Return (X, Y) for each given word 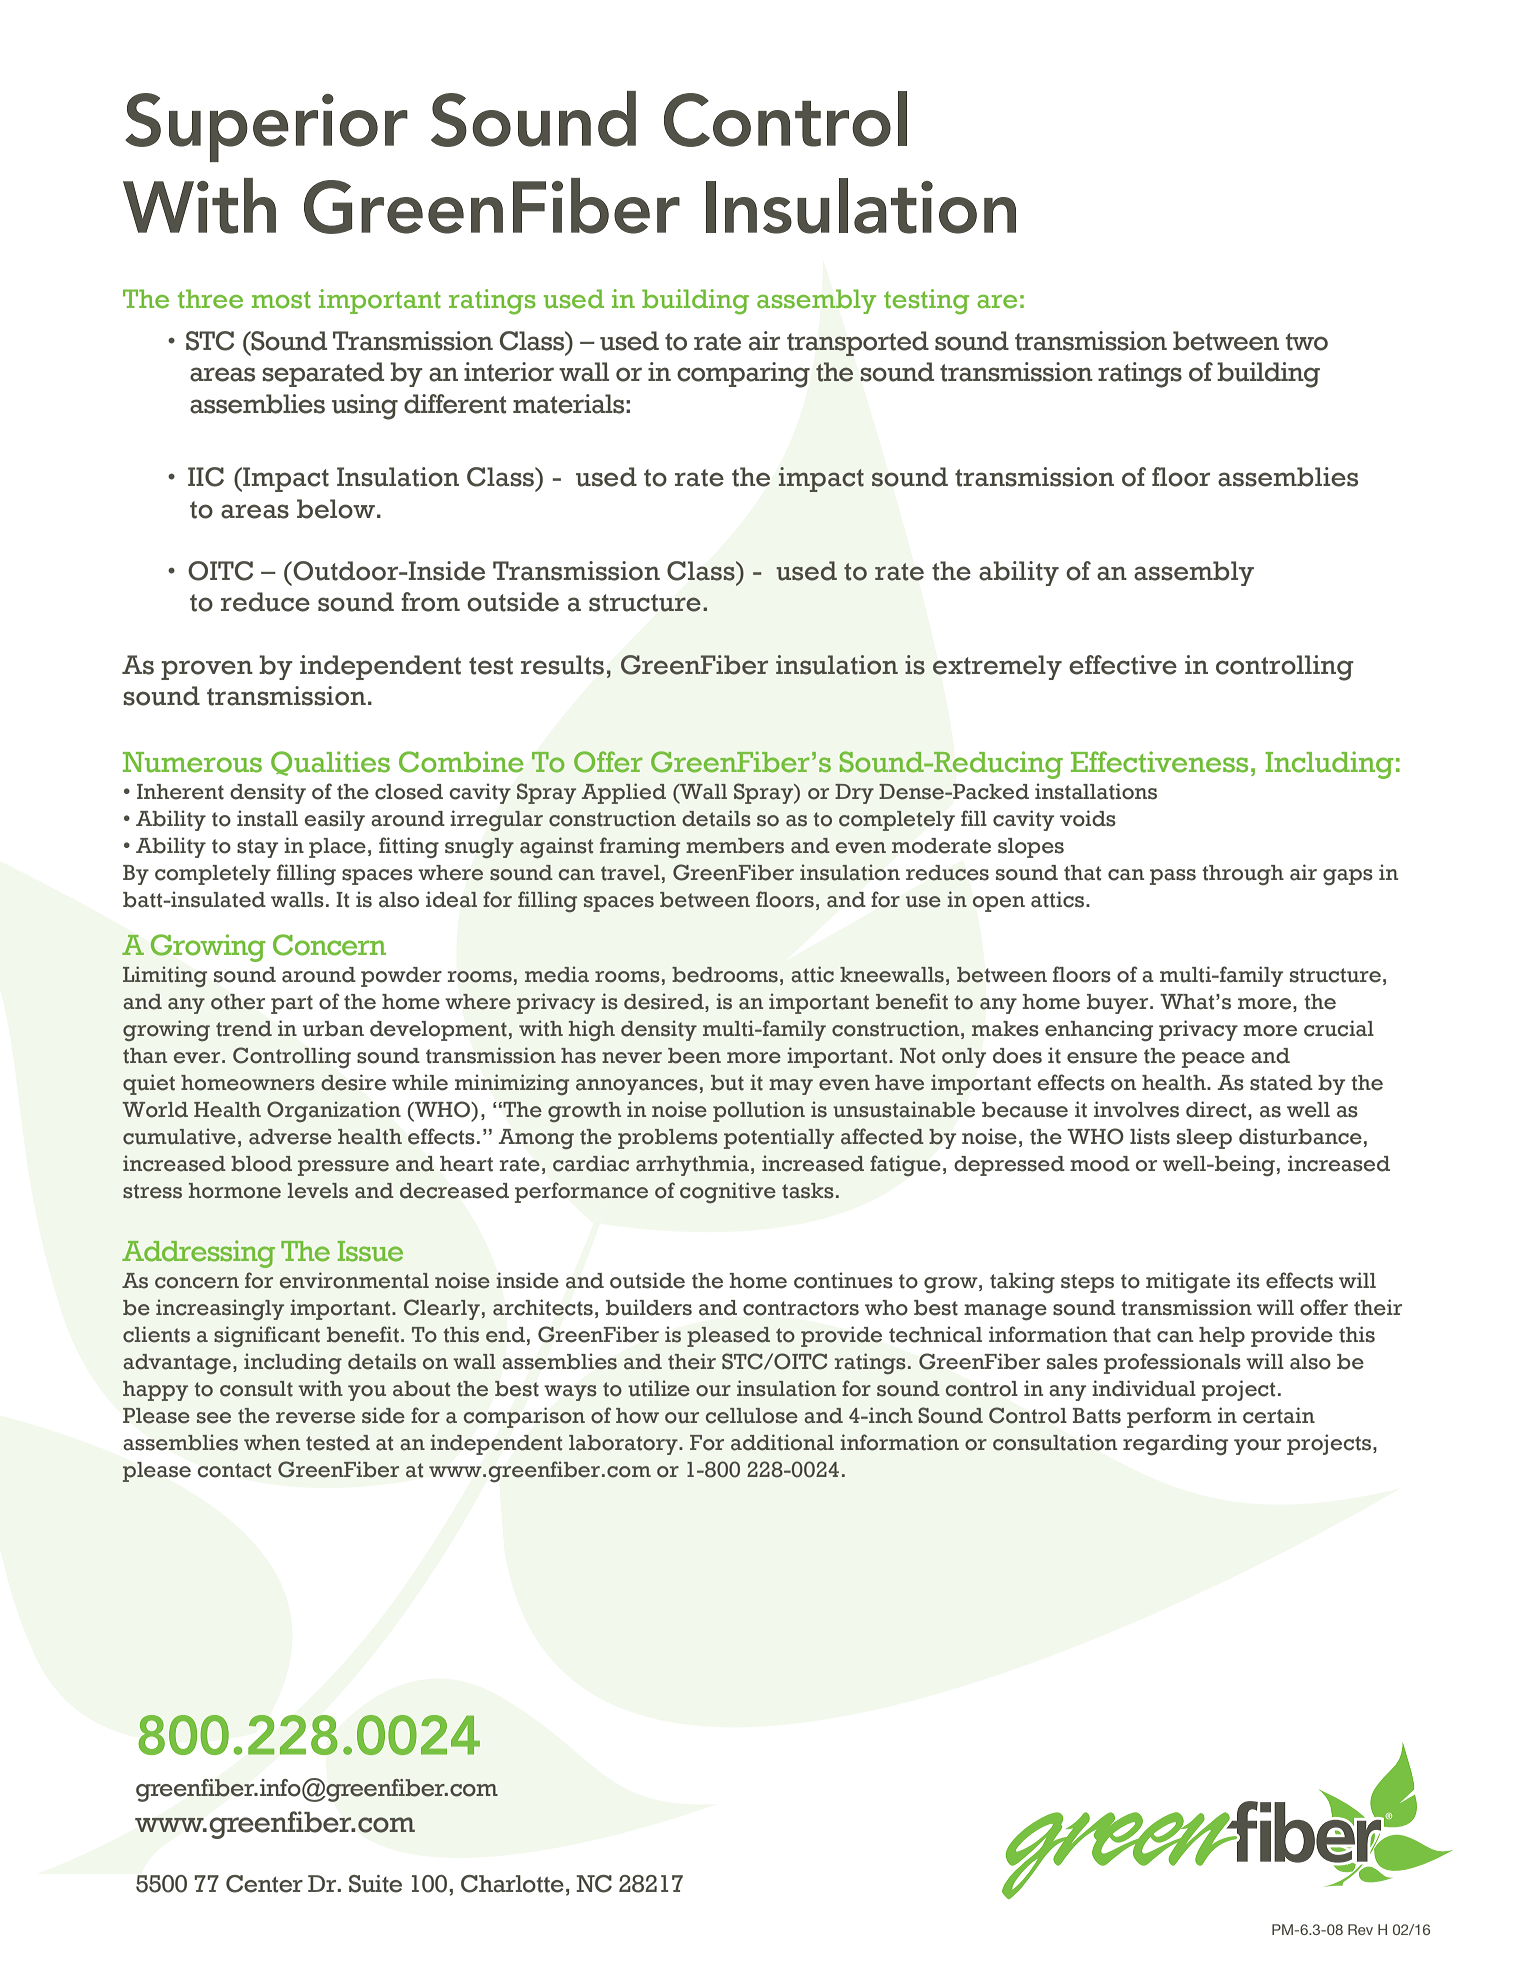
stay (257, 848)
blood (261, 1164)
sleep (1204, 1139)
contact (234, 1470)
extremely (997, 667)
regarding (1175, 1445)
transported (858, 343)
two (1307, 342)
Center (264, 1884)
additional (782, 1442)
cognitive (728, 1192)
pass (1173, 877)
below (336, 509)
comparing (743, 375)
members (735, 846)
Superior (266, 127)
